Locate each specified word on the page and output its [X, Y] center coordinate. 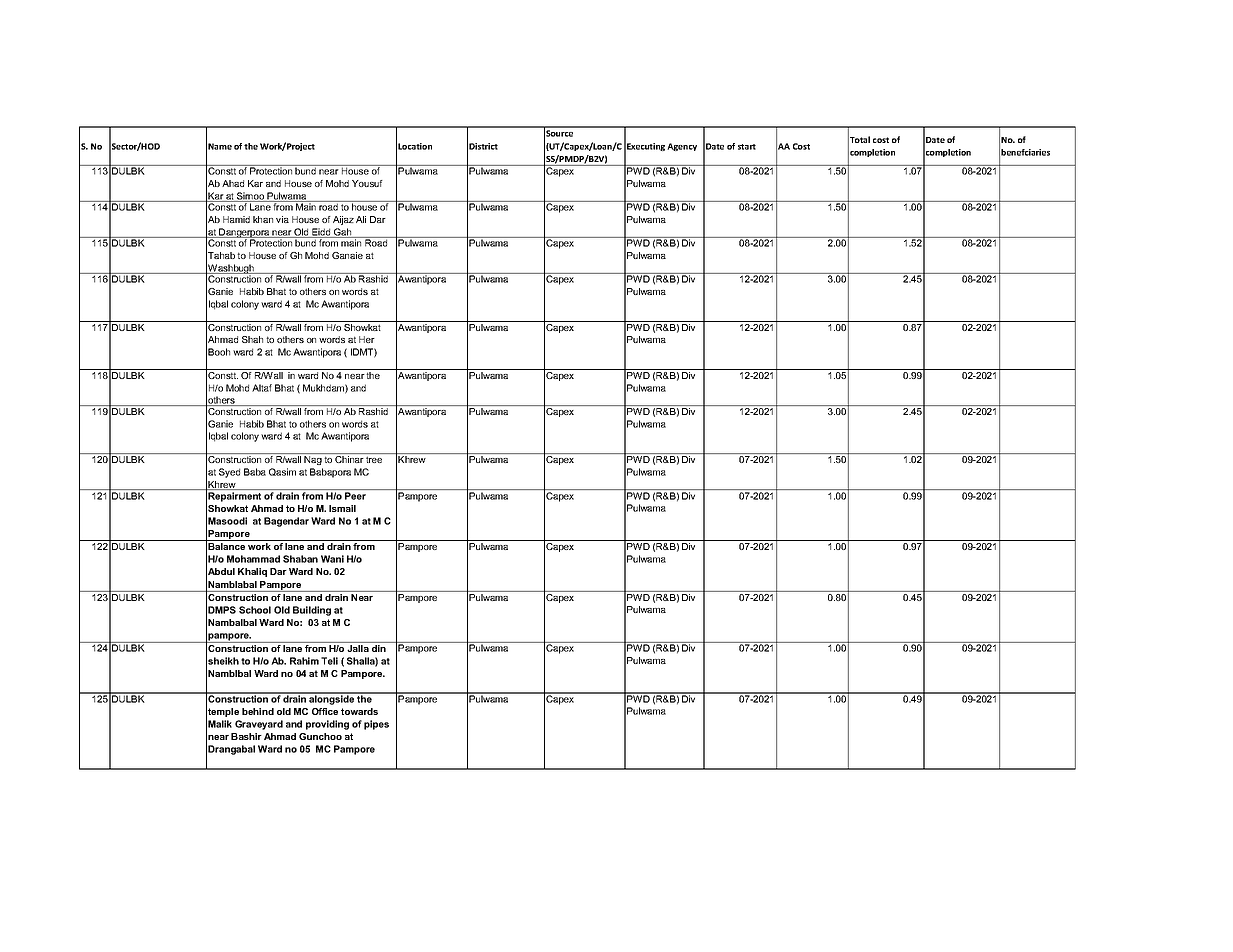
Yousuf [367, 183]
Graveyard [259, 725]
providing [327, 725]
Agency [682, 147]
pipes [376, 725]
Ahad [233, 183]
